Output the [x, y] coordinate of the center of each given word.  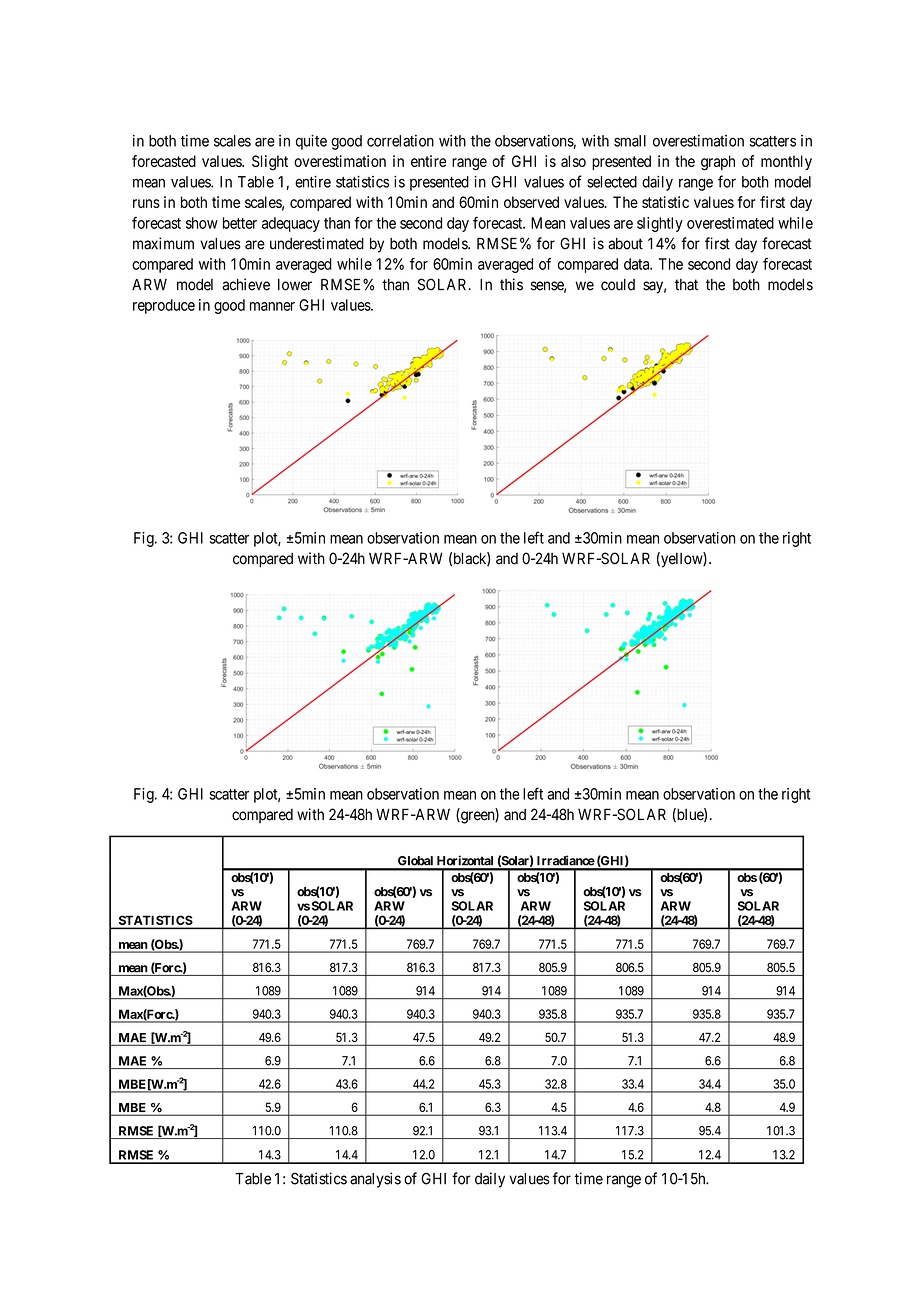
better [240, 223]
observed [531, 202]
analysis [375, 1180]
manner [272, 306]
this [511, 284]
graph [718, 163]
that [686, 285]
